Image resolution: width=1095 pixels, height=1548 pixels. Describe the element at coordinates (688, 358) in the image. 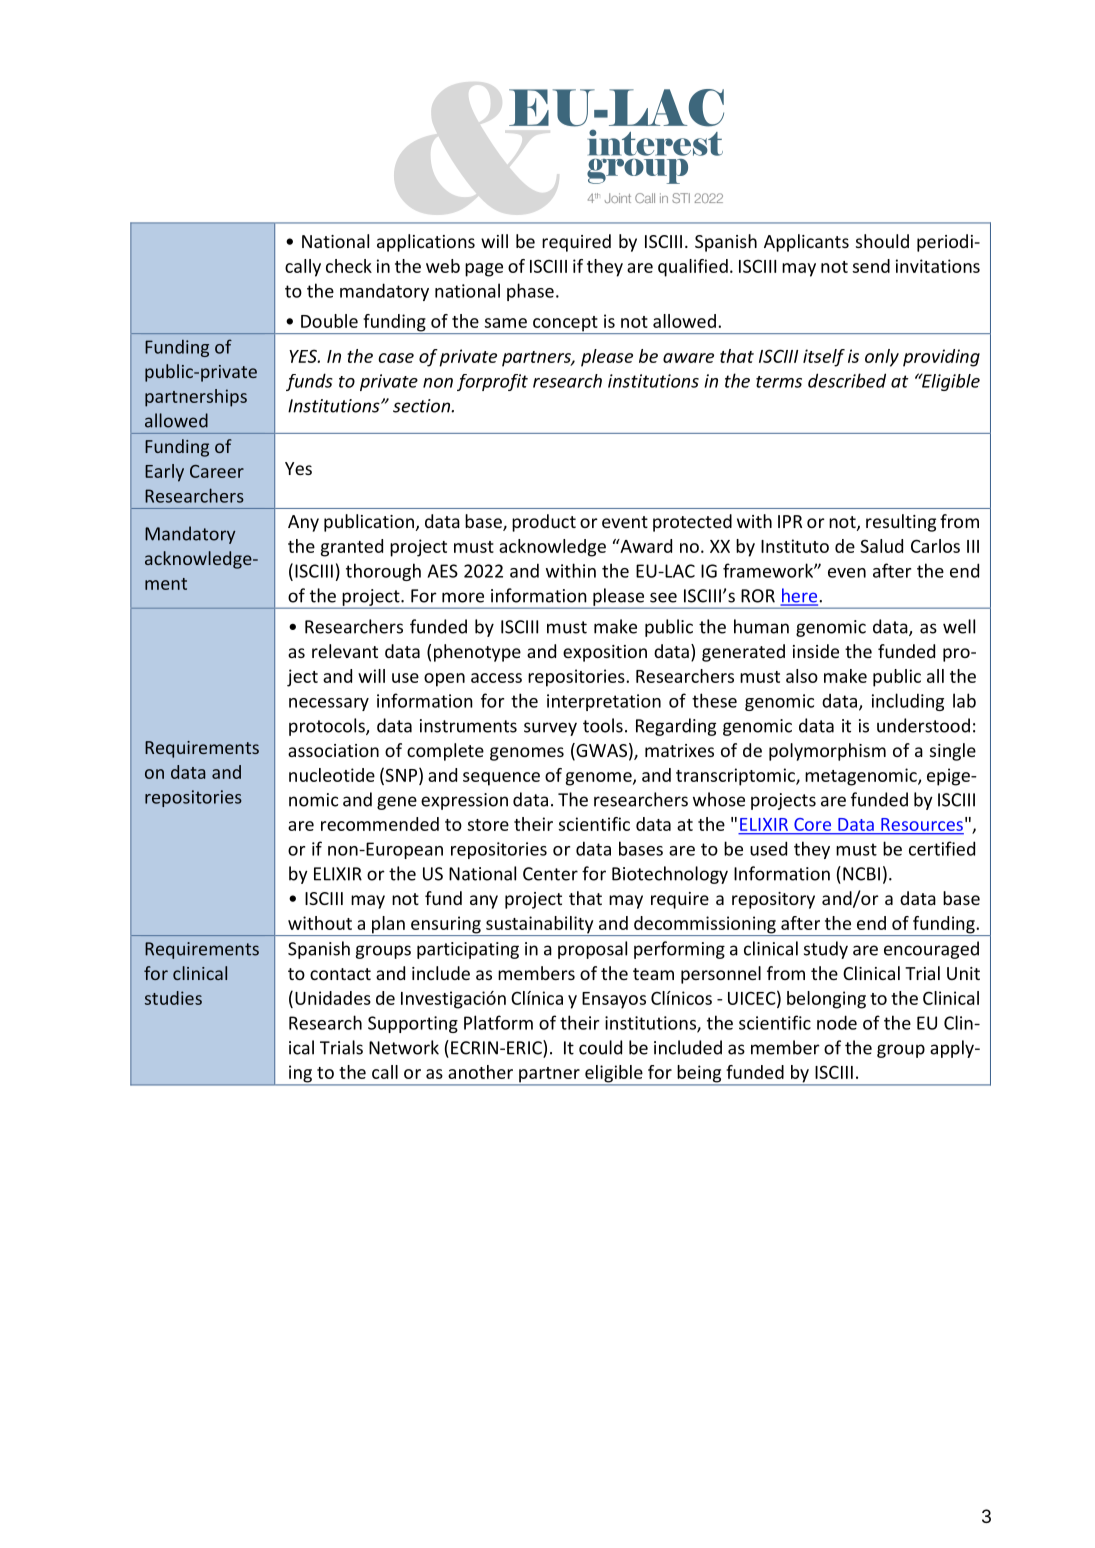

I see `aware` at that location.
